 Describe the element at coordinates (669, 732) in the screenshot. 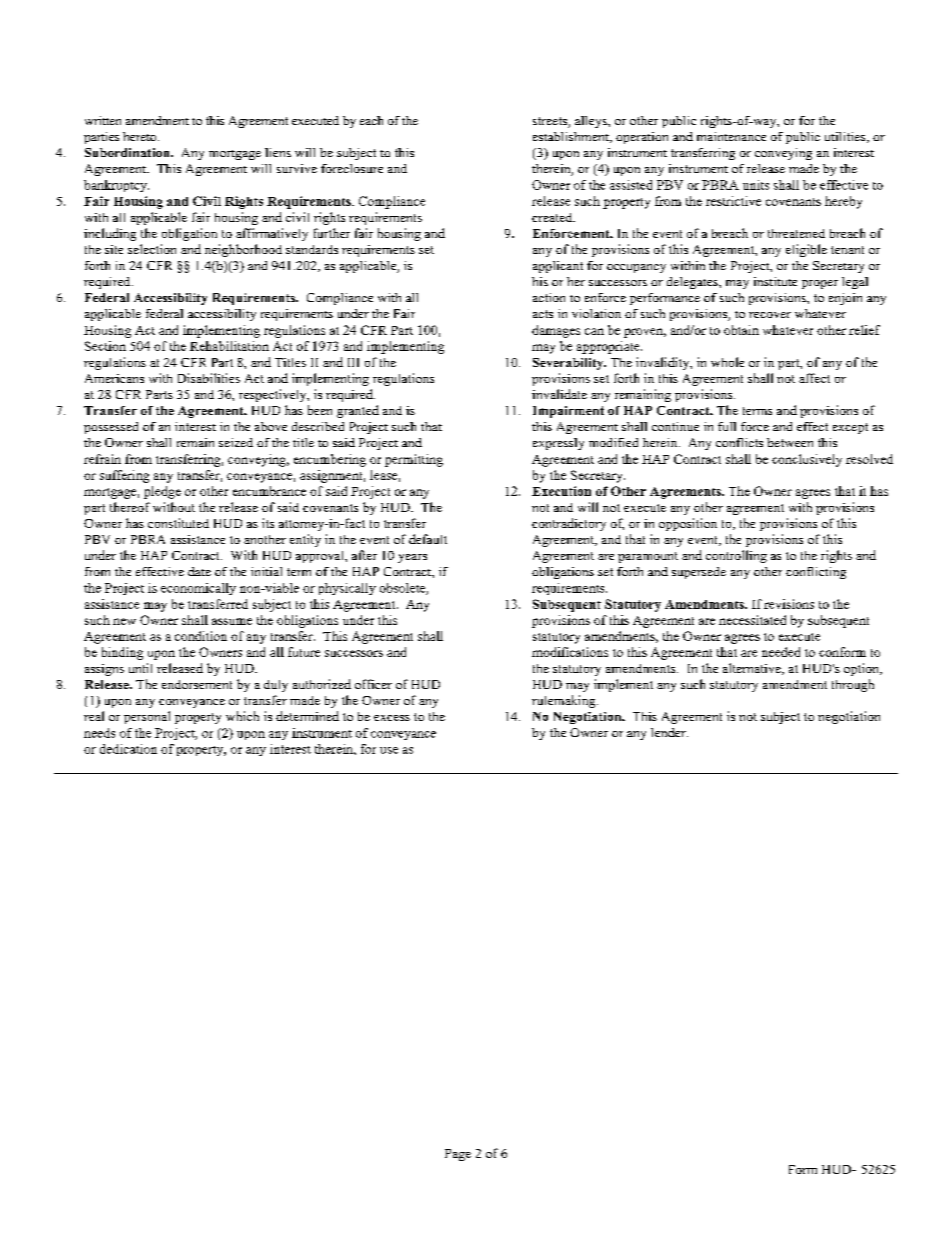

I see `lender` at that location.
